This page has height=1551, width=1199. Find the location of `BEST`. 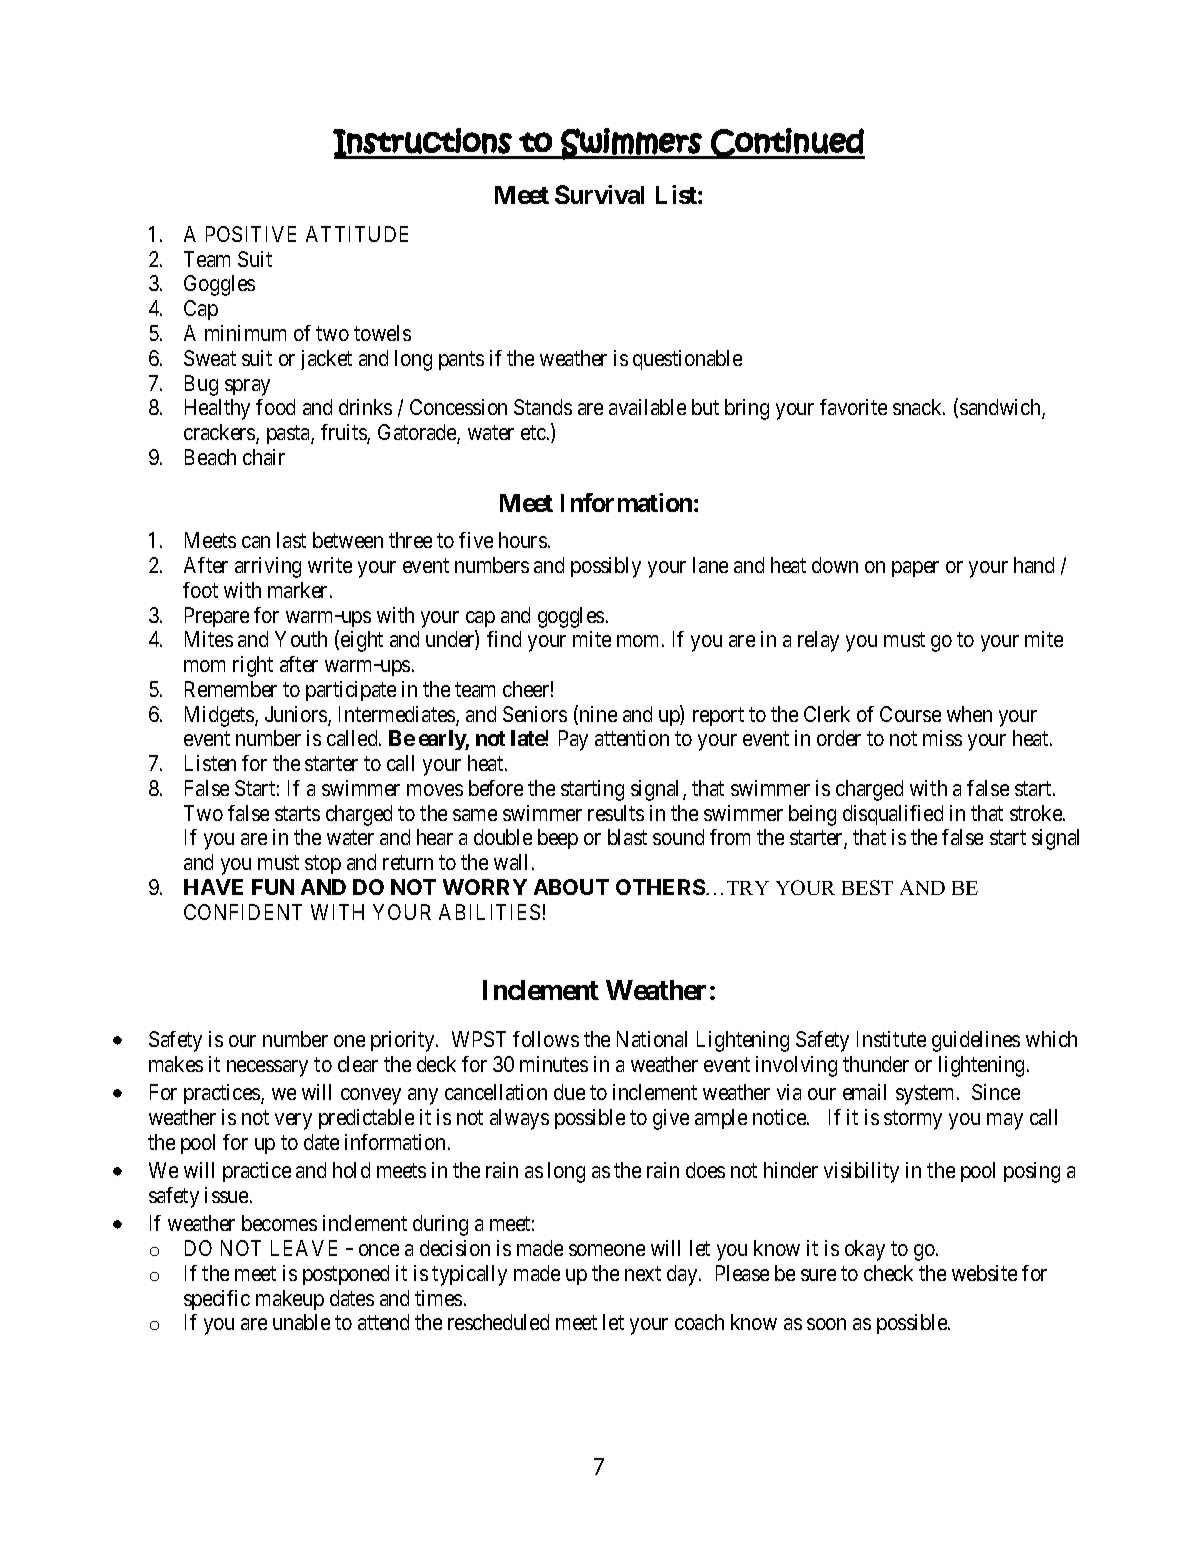

BEST is located at coordinates (867, 887).
